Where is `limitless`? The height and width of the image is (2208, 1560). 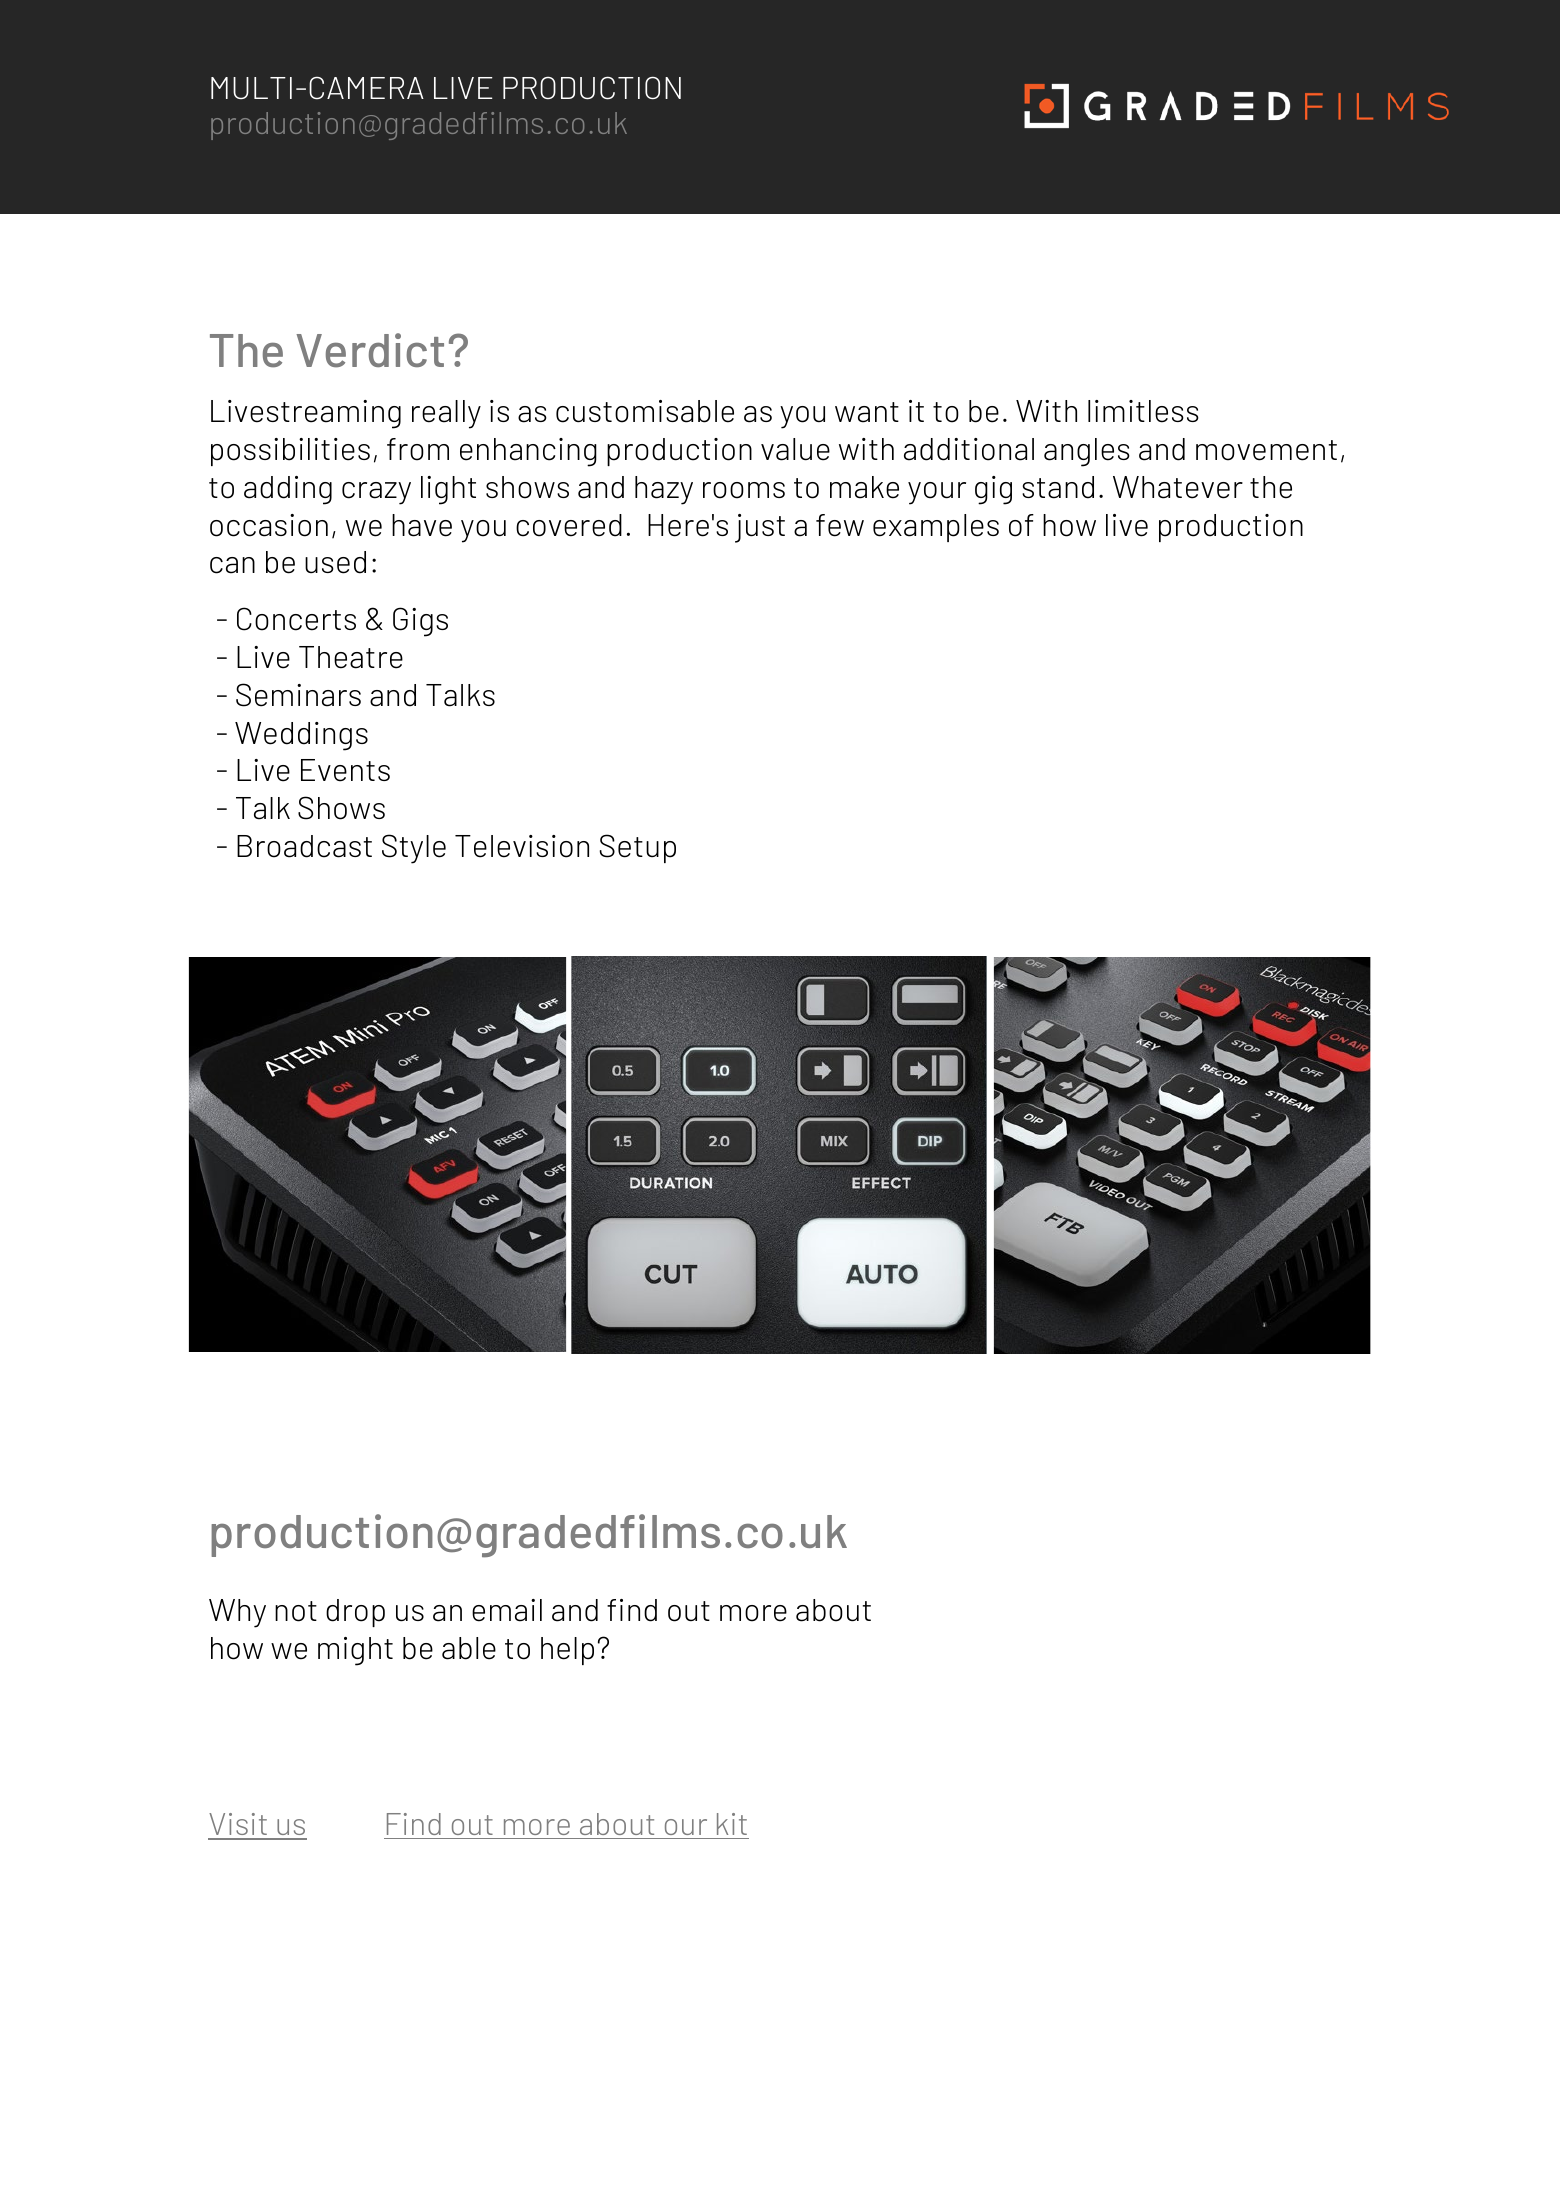 limitless is located at coordinates (1143, 411).
